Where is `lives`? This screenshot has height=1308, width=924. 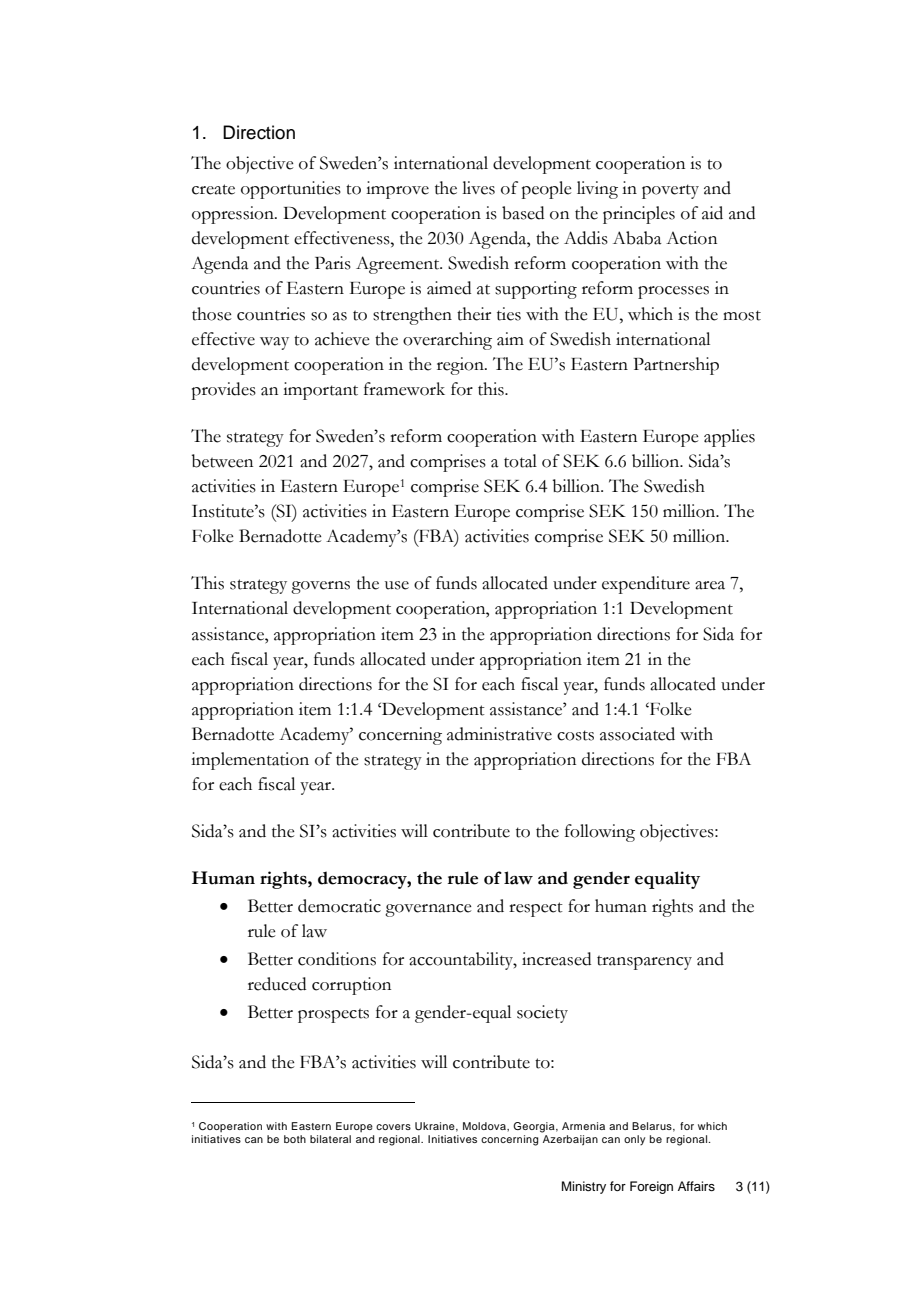 lives is located at coordinates (478, 188).
